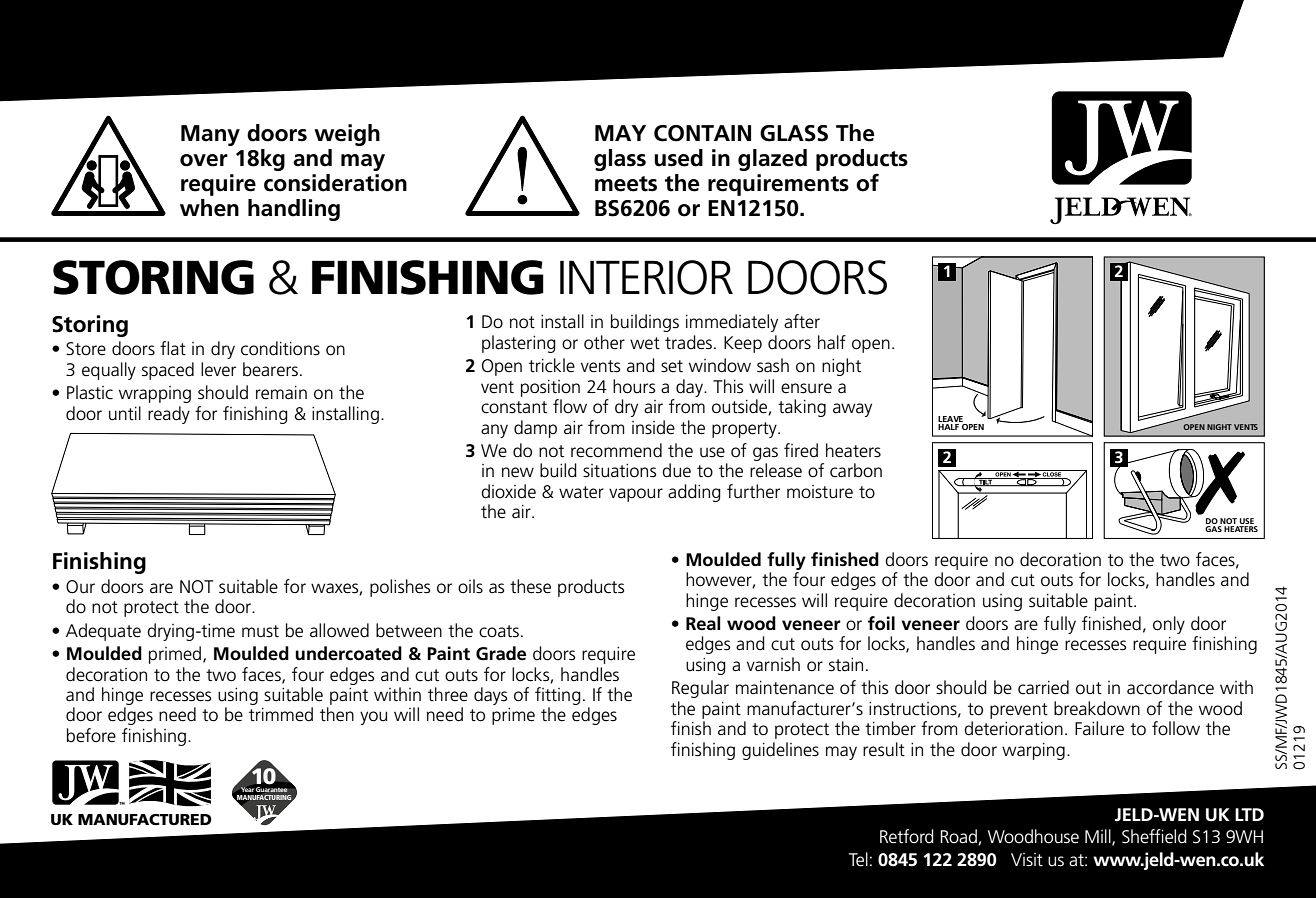 This document has height=898, width=1316. Describe the element at coordinates (700, 689) in the document. I see `Regular` at that location.
